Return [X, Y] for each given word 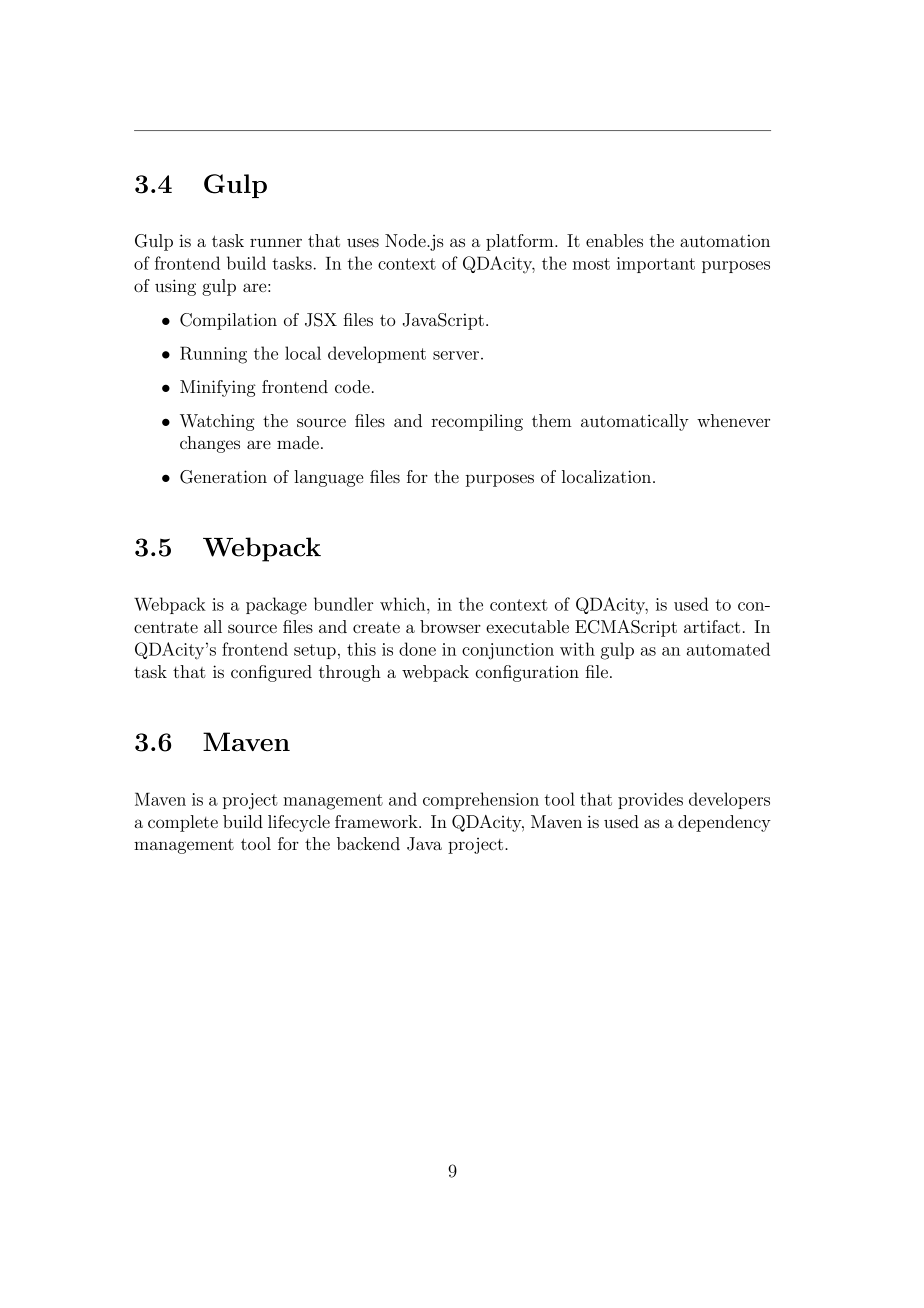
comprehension [481, 800]
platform [521, 242]
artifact [712, 626]
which [404, 604]
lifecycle [299, 823]
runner [276, 242]
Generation [223, 477]
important [656, 265]
